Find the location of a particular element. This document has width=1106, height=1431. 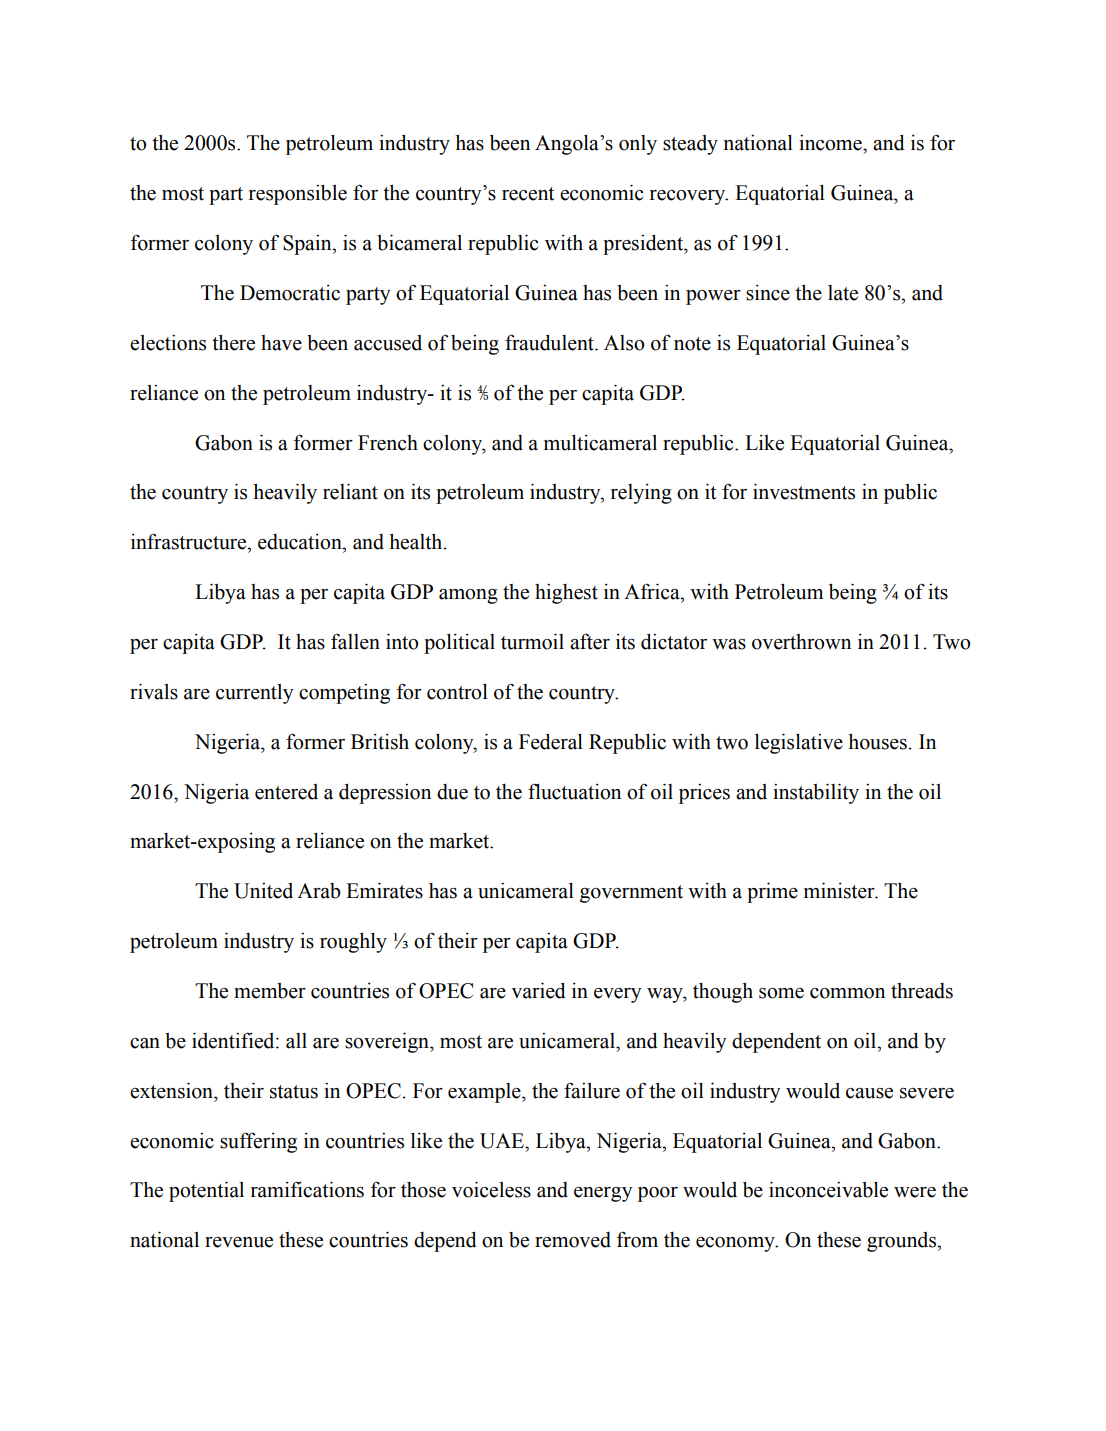

voiceless is located at coordinates (491, 1189).
